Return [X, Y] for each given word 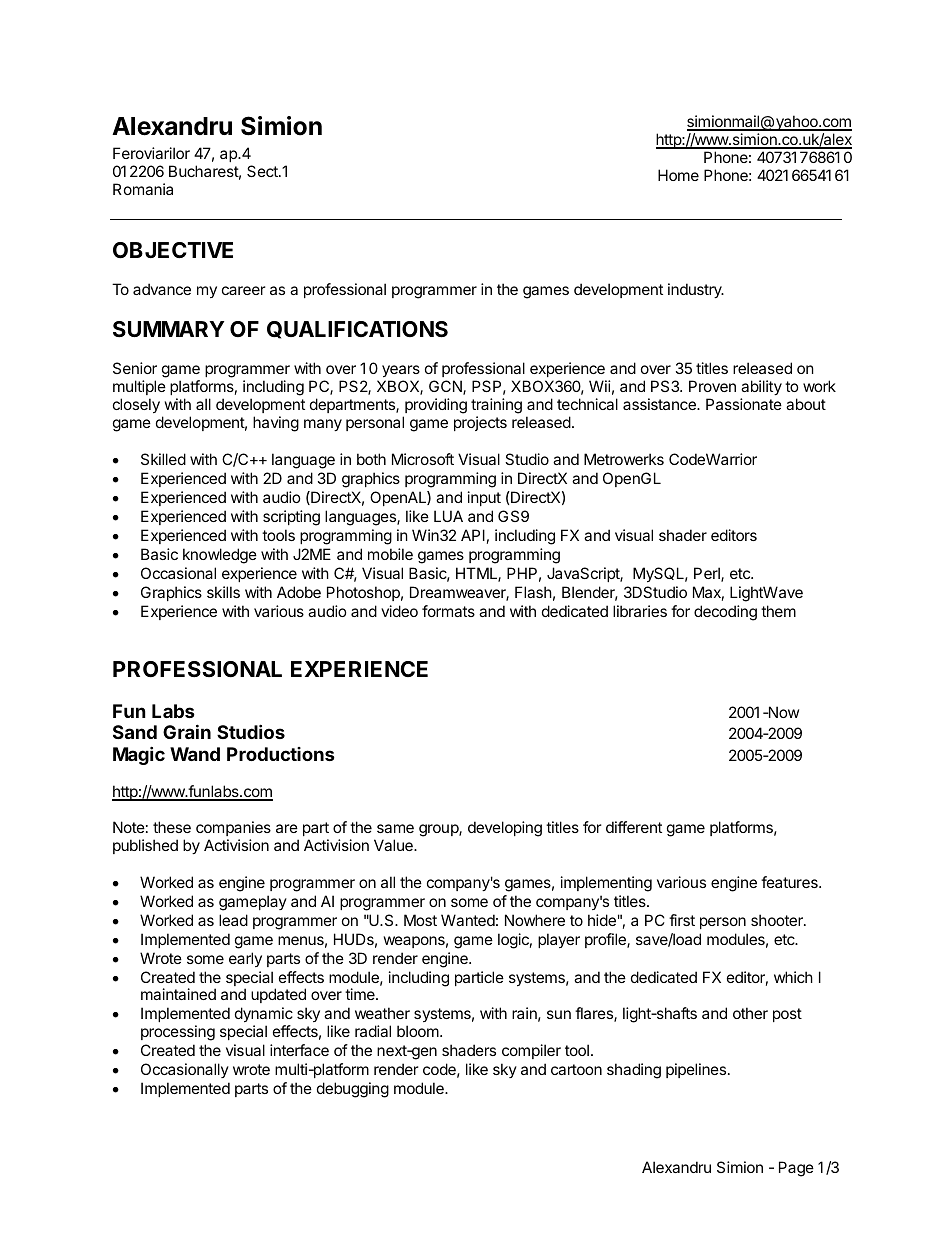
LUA [448, 516]
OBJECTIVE [173, 250]
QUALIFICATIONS [357, 330]
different [634, 827]
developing [505, 829]
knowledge [220, 556]
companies [233, 828]
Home [678, 175]
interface [299, 1050]
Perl [708, 574]
